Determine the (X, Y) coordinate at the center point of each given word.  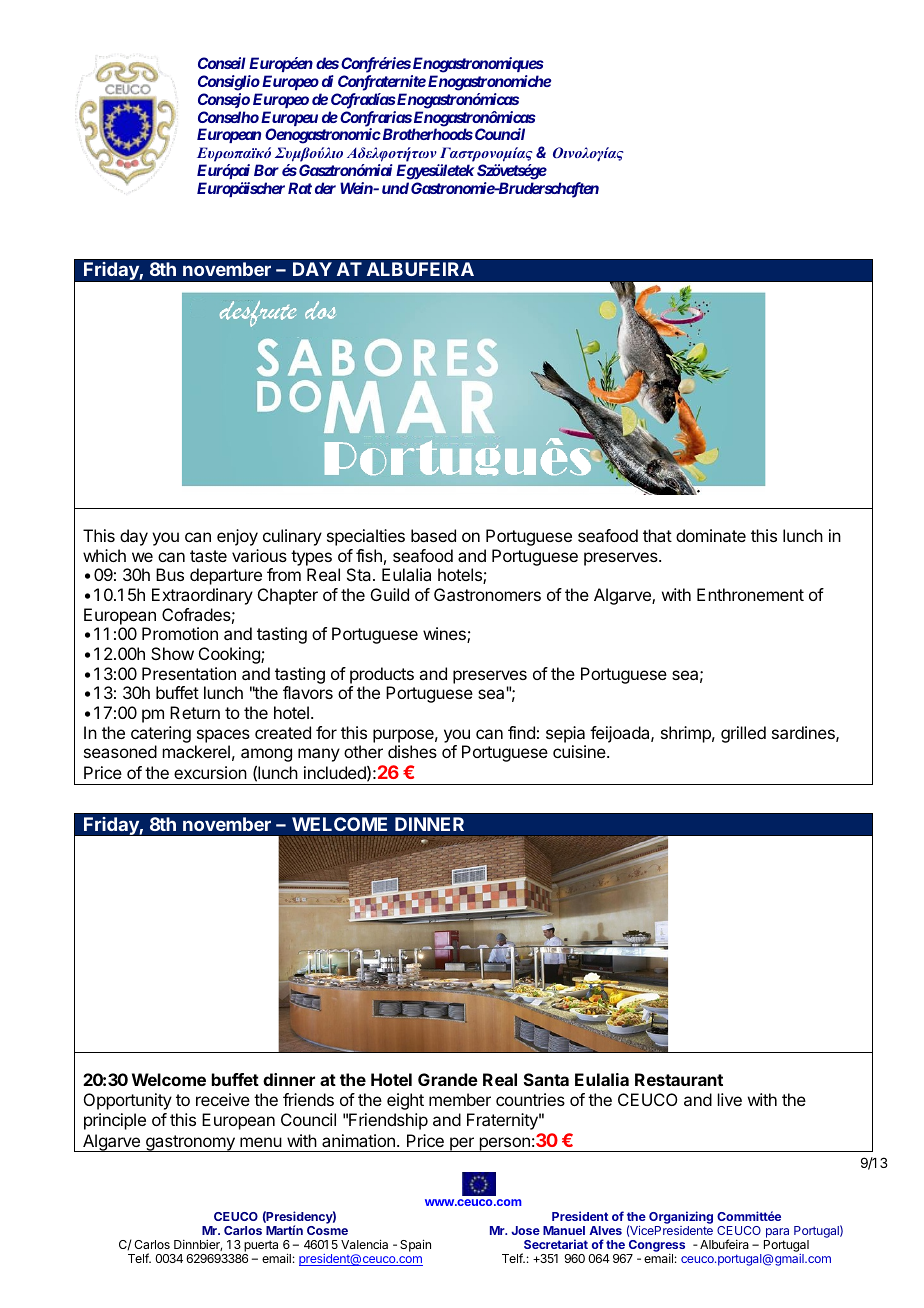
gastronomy (190, 1143)
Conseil (222, 63)
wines (445, 635)
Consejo (224, 100)
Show (172, 653)
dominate (711, 535)
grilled (743, 734)
